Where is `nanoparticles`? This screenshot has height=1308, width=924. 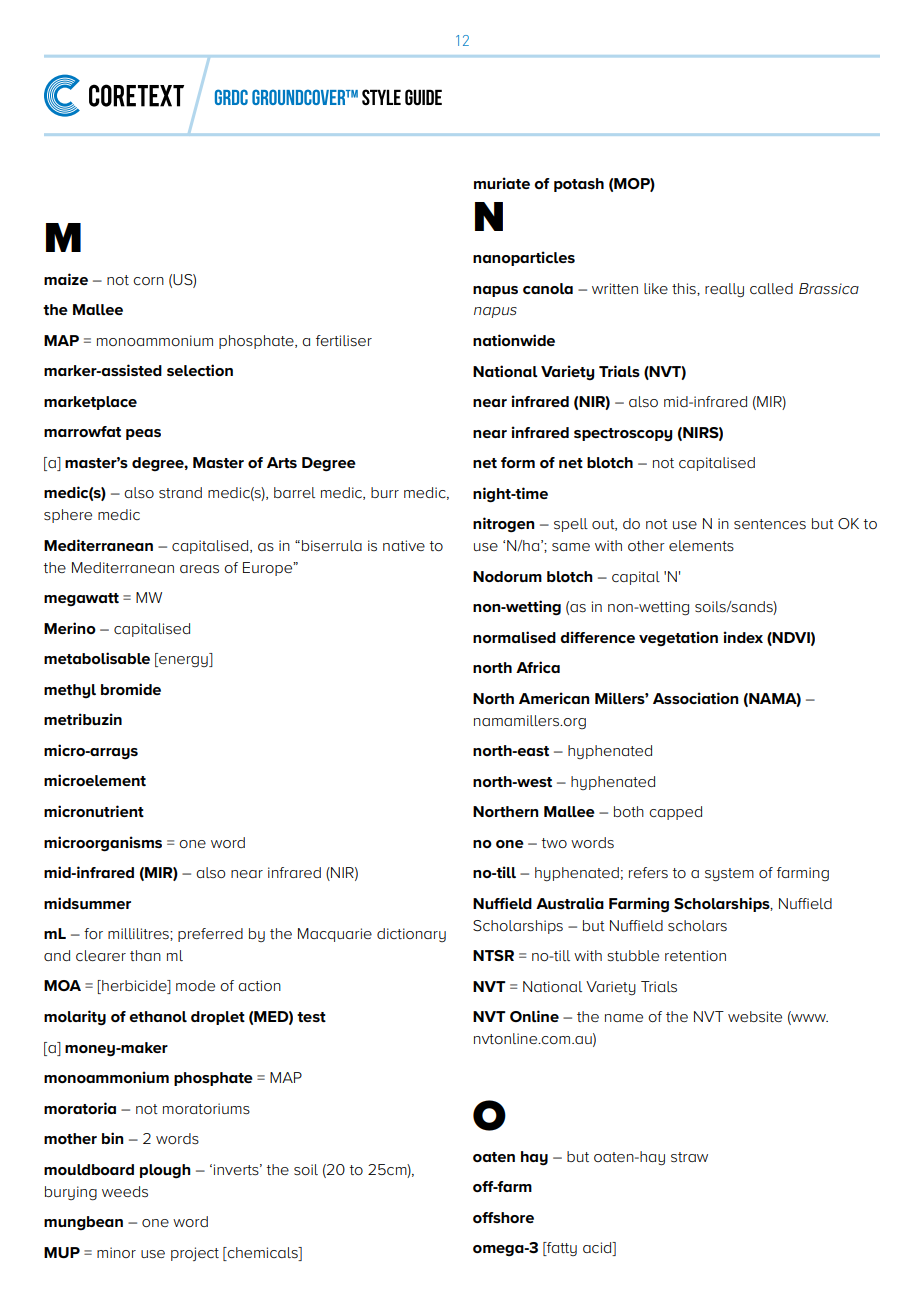 nanoparticles is located at coordinates (524, 258).
